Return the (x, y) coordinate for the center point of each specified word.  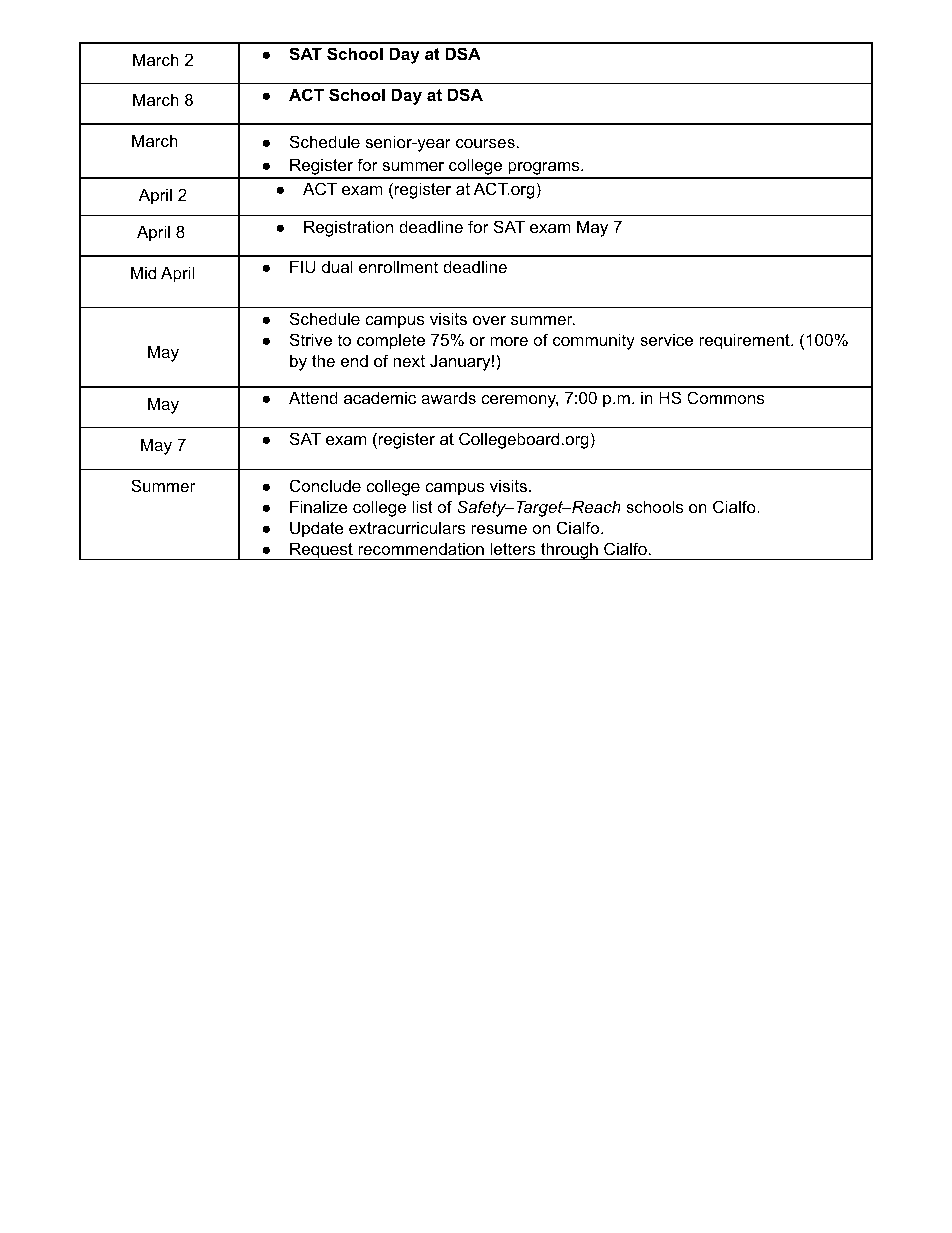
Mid (143, 272)
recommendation (421, 548)
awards (448, 397)
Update (317, 529)
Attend (313, 397)
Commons (725, 397)
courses (485, 143)
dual (337, 266)
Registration (348, 228)
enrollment (398, 266)
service (666, 339)
